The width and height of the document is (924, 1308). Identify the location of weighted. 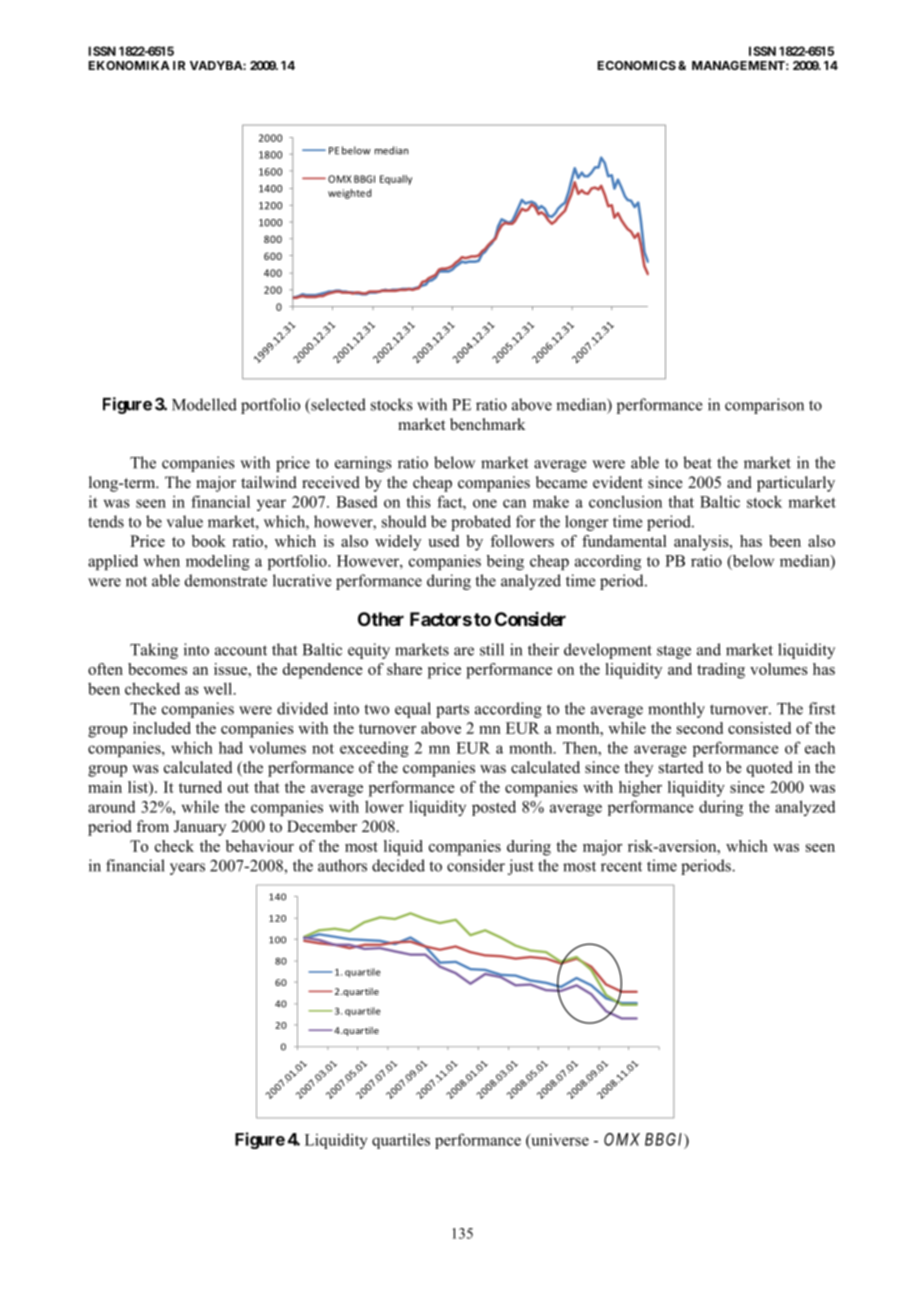
(349, 194).
